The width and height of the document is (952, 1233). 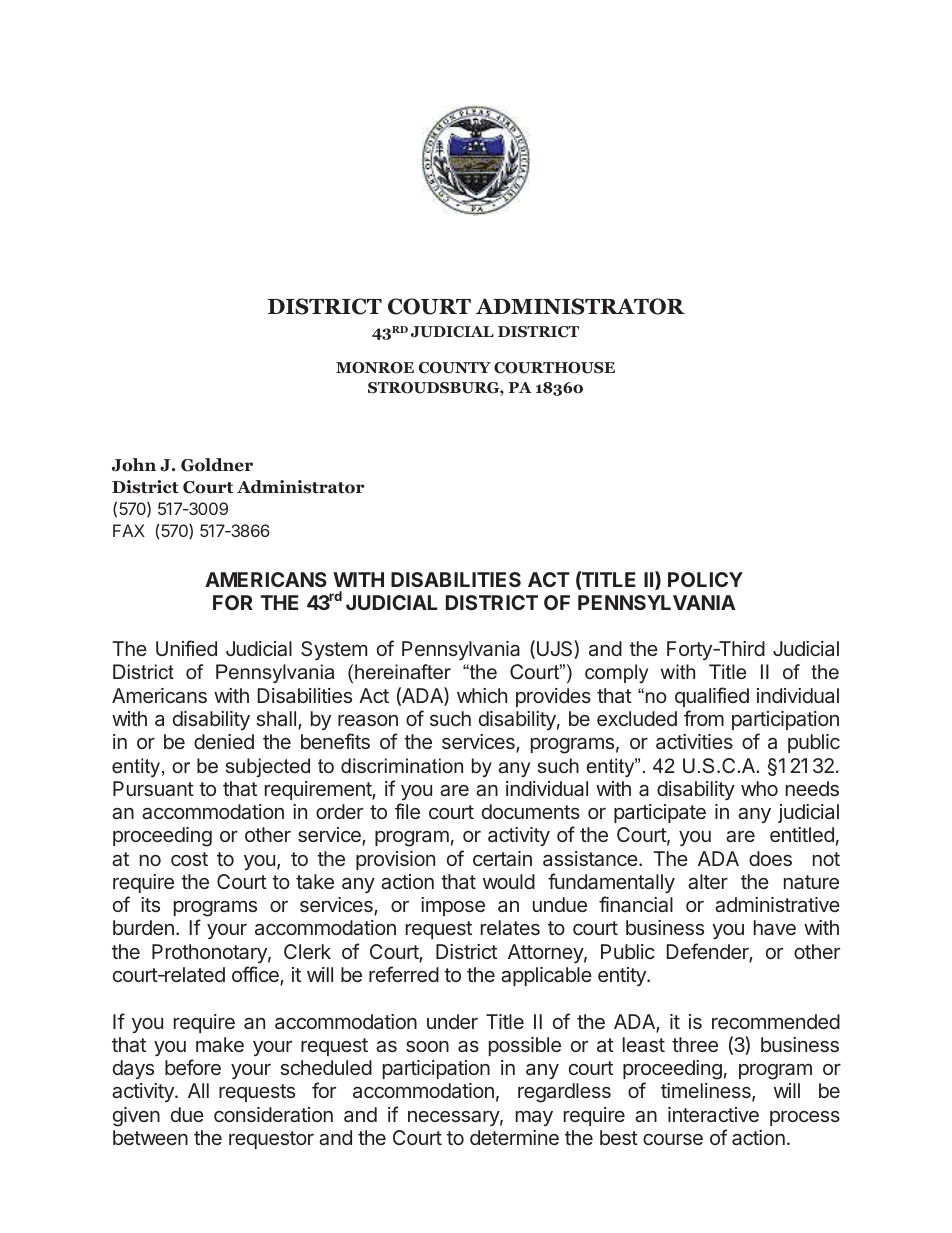 What do you see at coordinates (694, 741) in the document?
I see `activities` at bounding box center [694, 741].
